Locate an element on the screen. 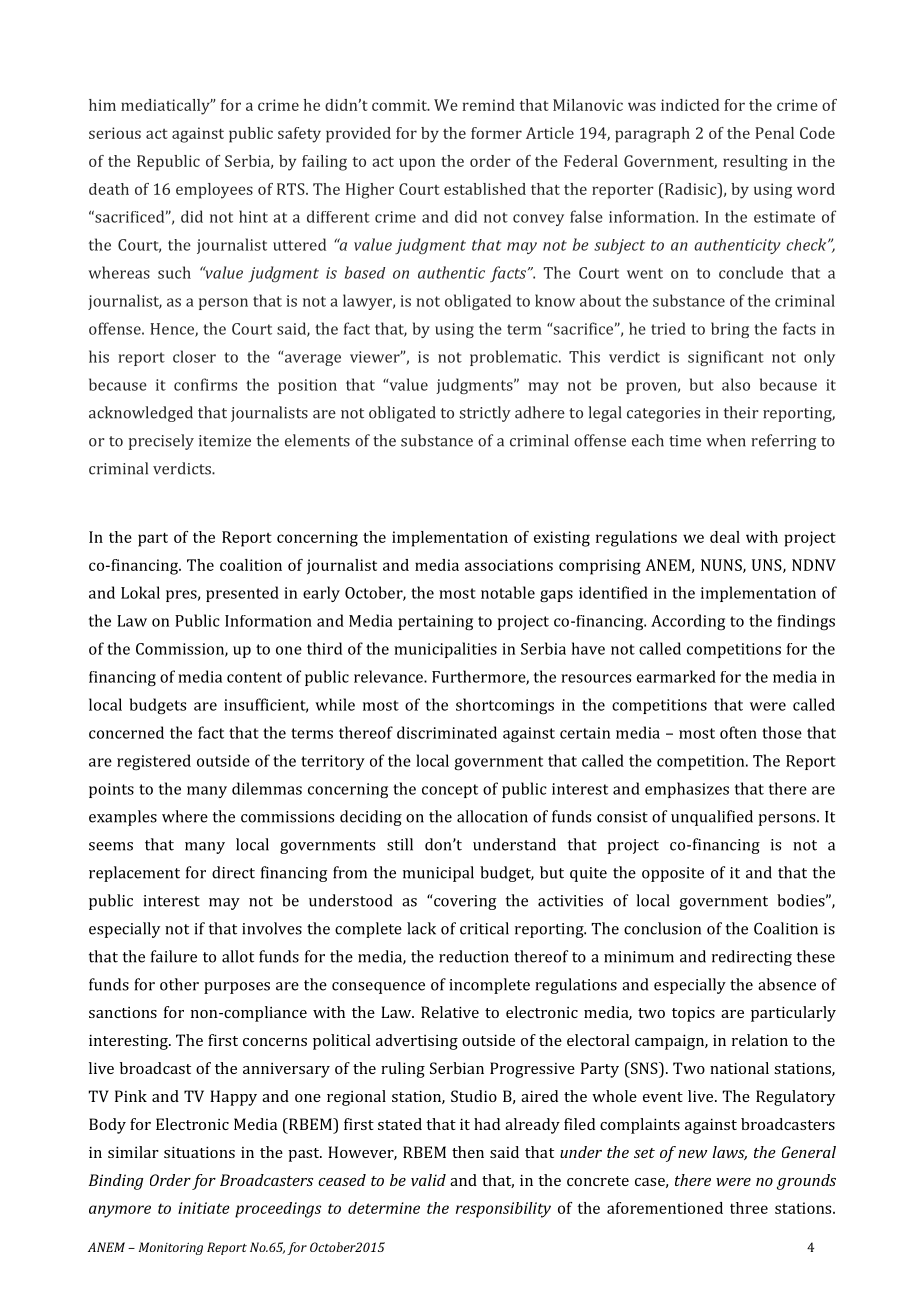 This screenshot has height=1308, width=924. their is located at coordinates (741, 412).
